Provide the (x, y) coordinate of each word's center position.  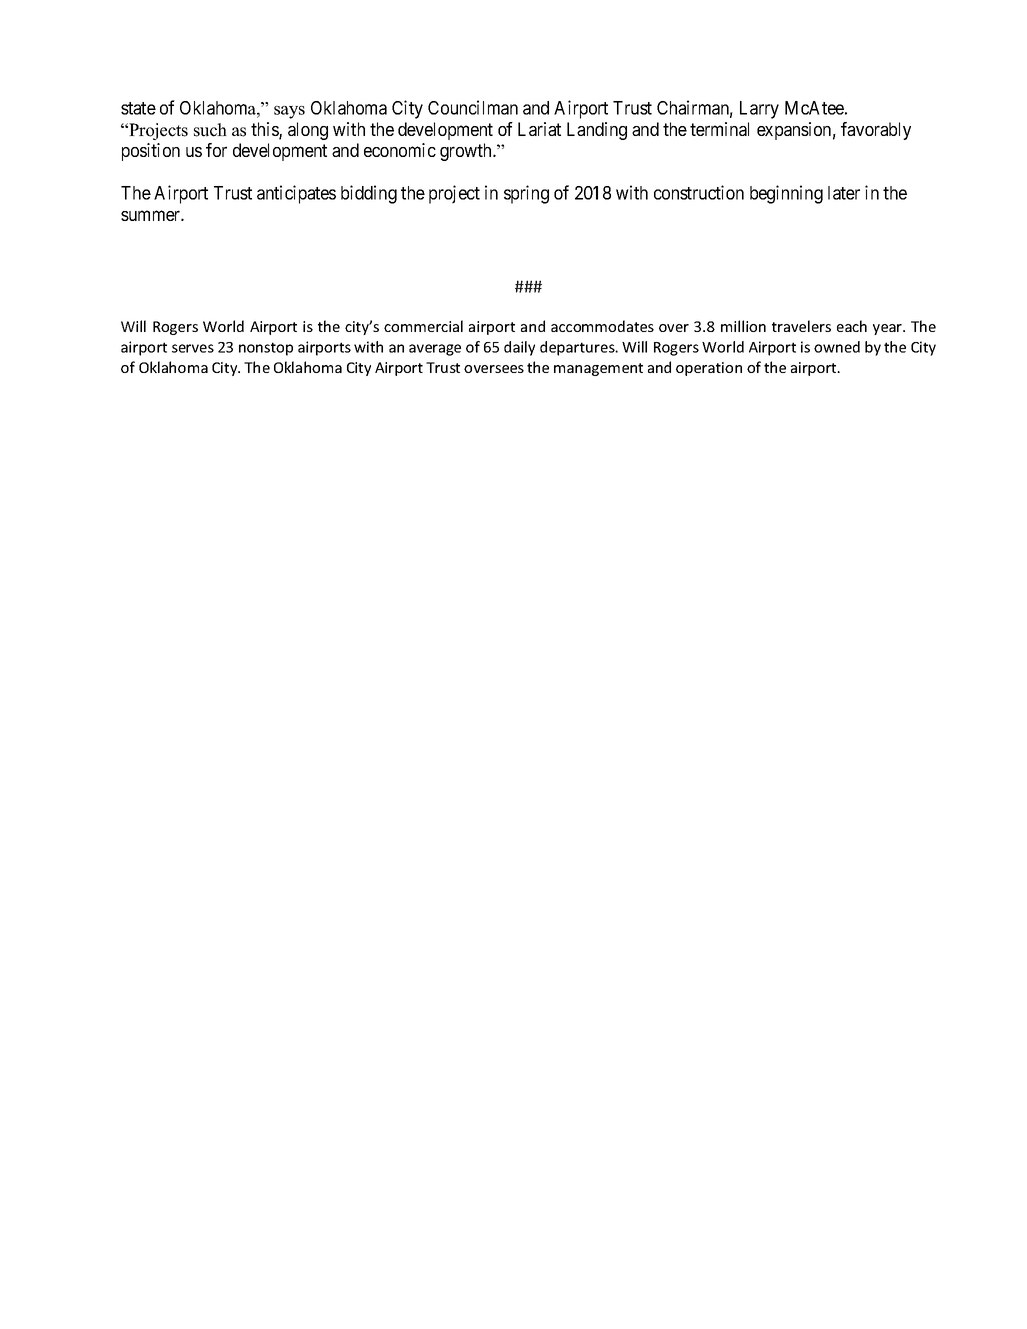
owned (837, 347)
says (289, 112)
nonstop (266, 349)
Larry (759, 110)
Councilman (473, 107)
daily (519, 348)
